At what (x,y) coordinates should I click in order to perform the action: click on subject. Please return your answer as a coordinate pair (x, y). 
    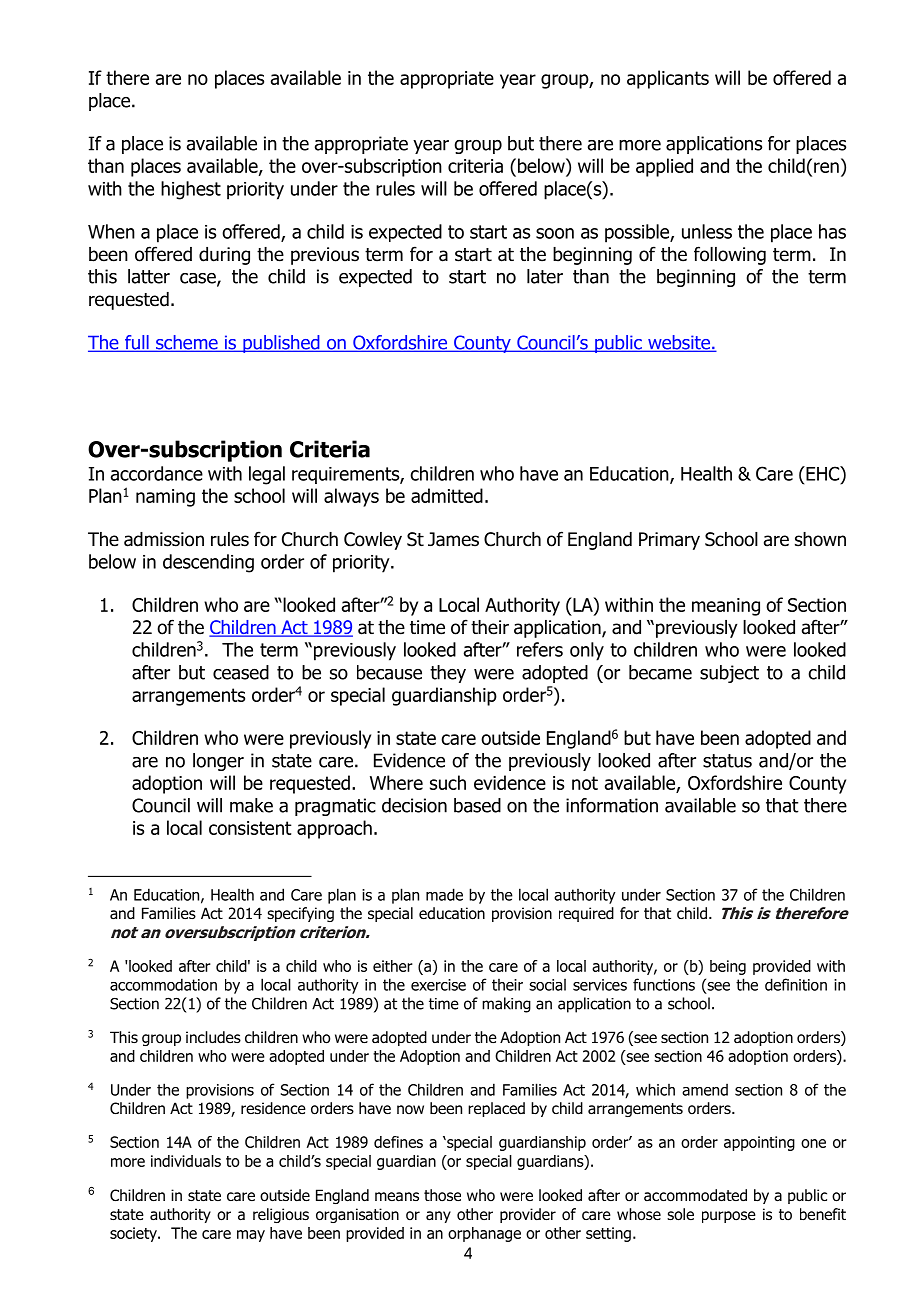
    Looking at the image, I should click on (729, 674).
